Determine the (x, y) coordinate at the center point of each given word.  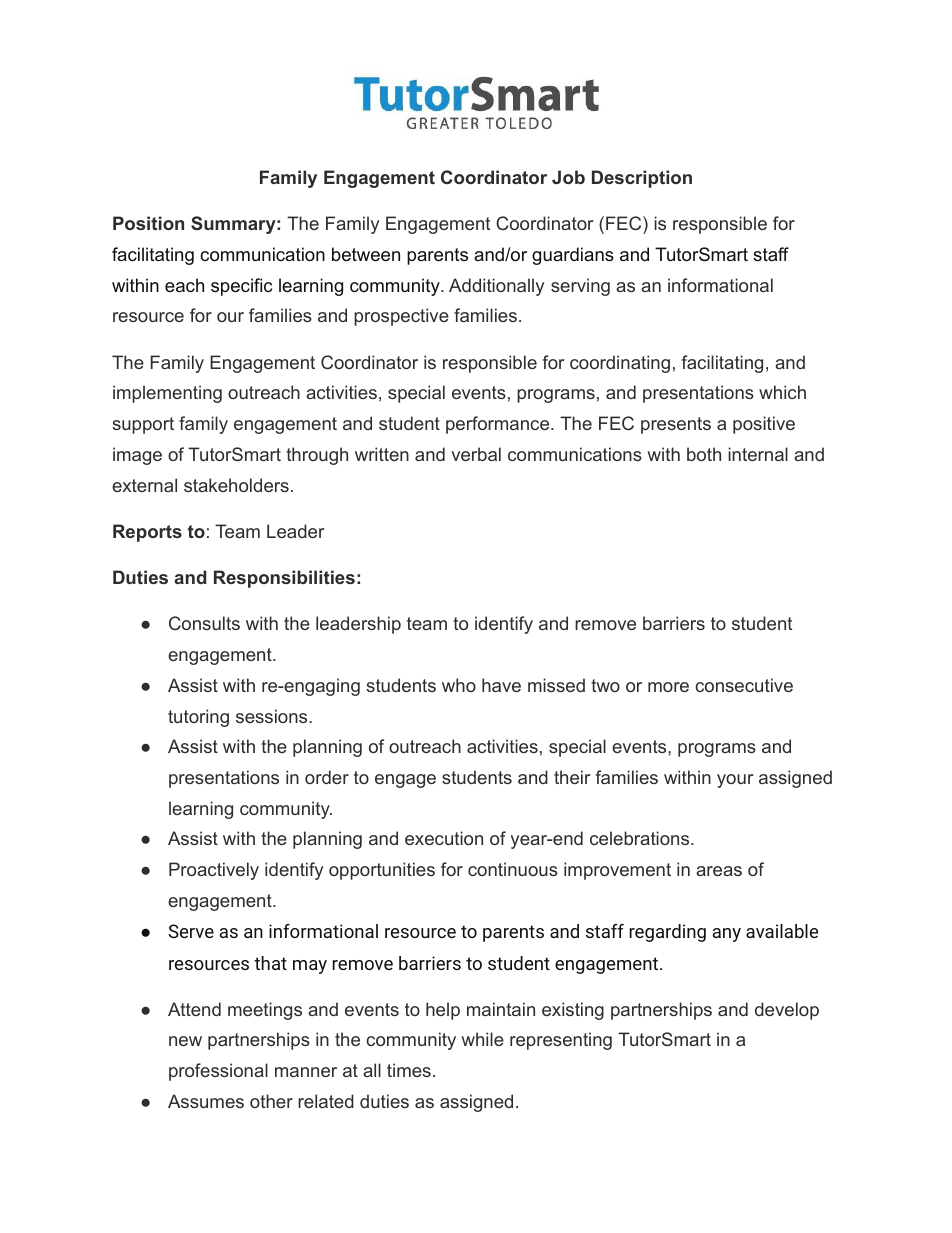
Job (568, 177)
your (735, 781)
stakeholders (236, 485)
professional (218, 1072)
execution (444, 838)
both (704, 454)
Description (642, 179)
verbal (476, 454)
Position (148, 223)
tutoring (198, 718)
